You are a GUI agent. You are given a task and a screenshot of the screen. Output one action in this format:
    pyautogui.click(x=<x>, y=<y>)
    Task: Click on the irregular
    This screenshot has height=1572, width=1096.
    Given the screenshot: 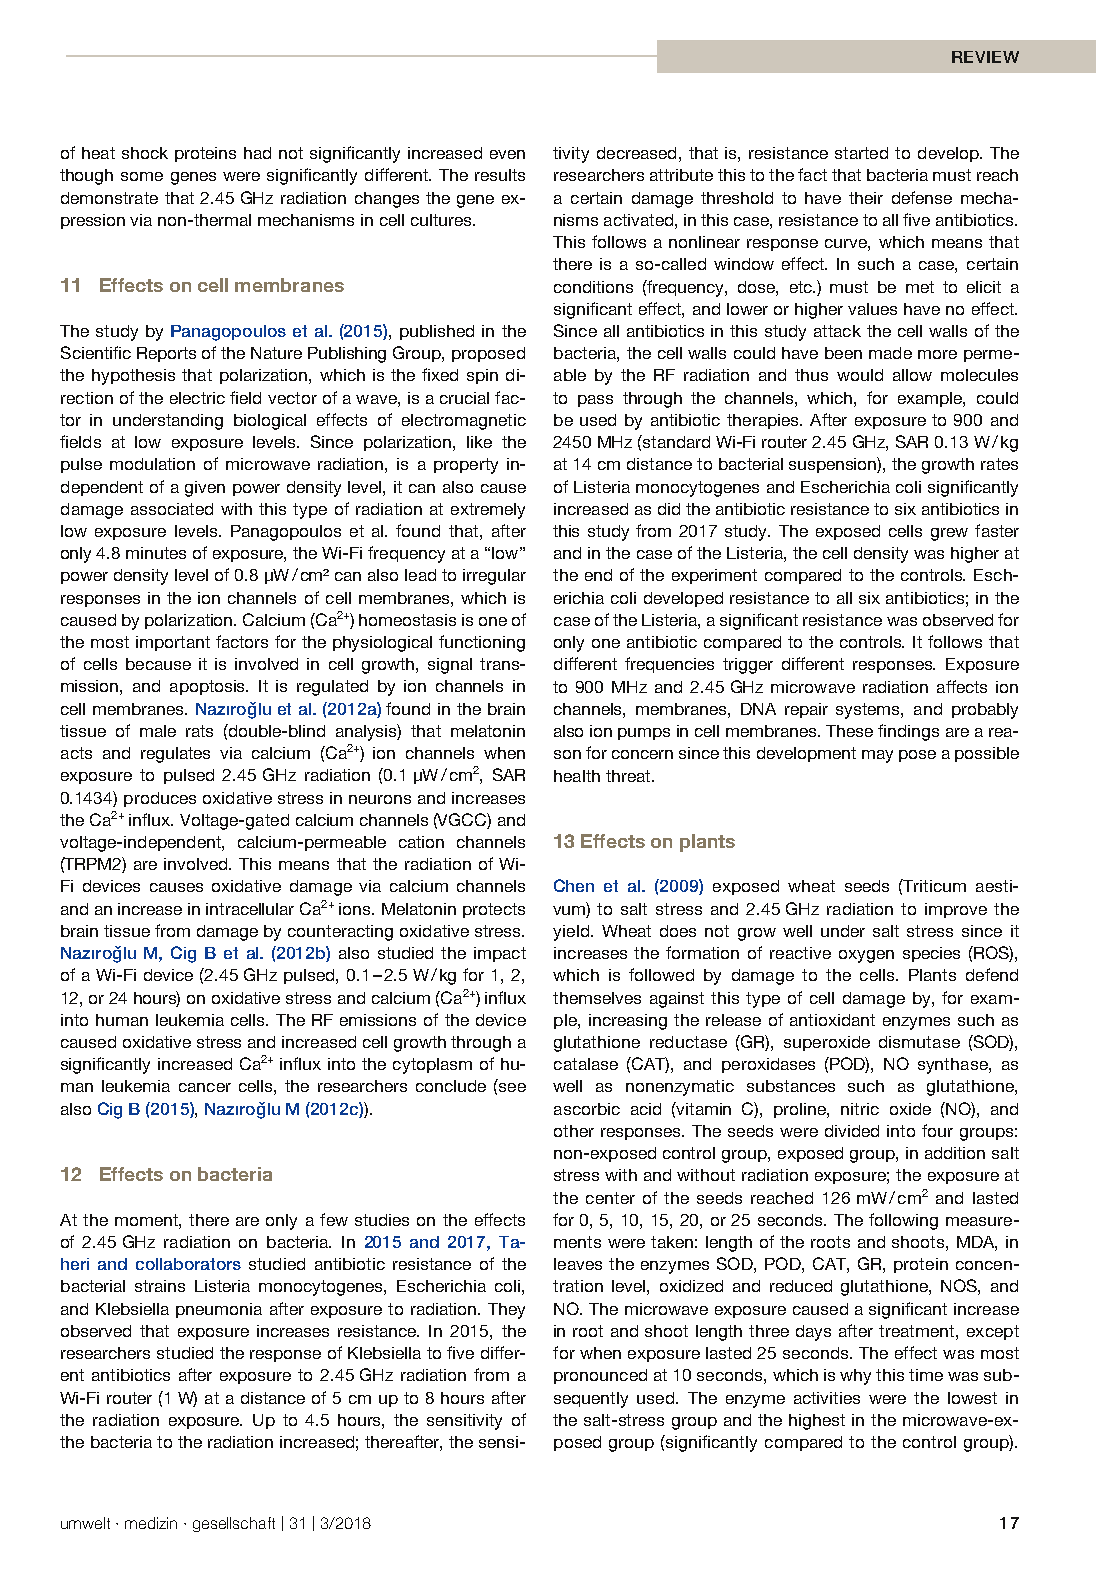 What is the action you would take?
    pyautogui.click(x=494, y=577)
